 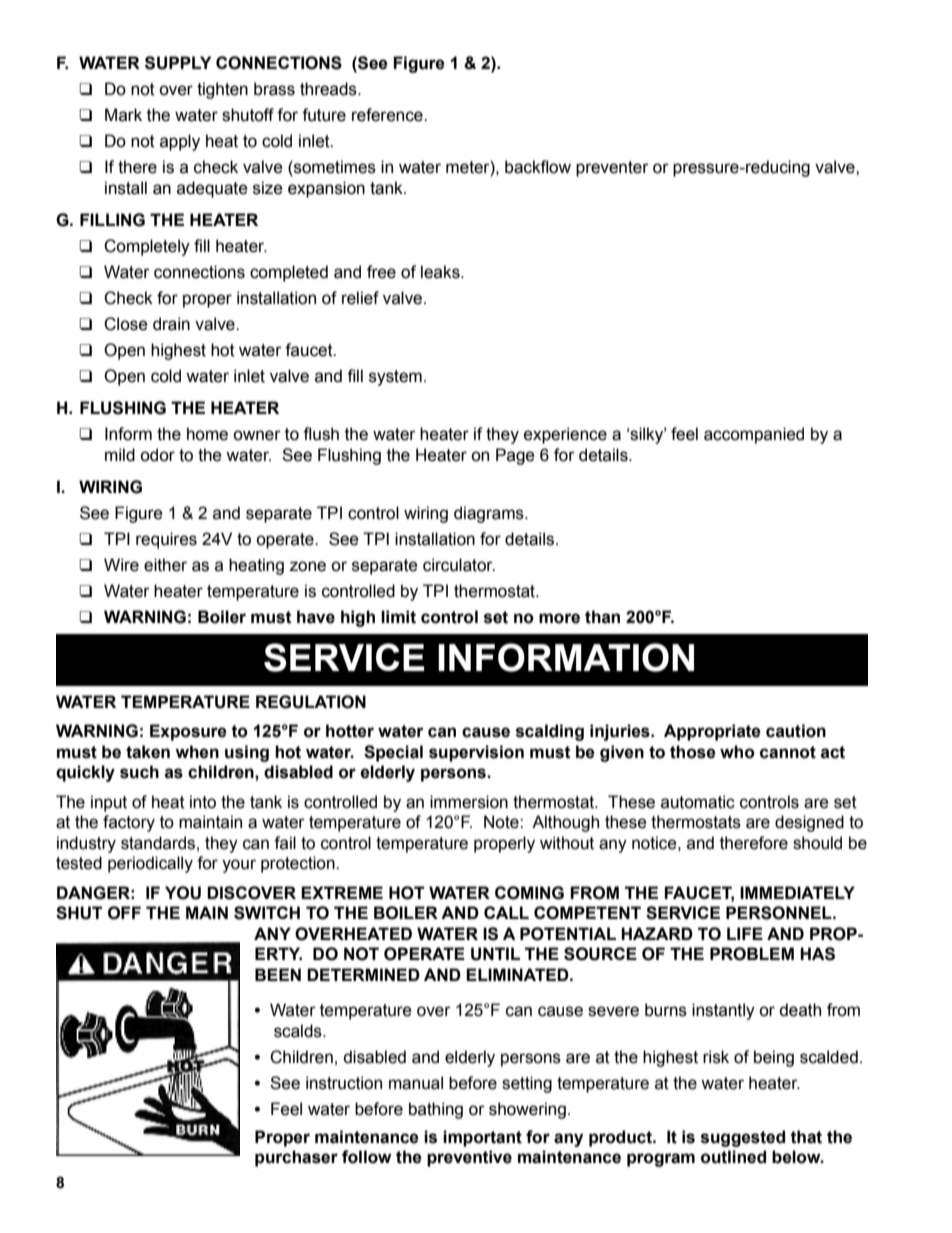 What do you see at coordinates (612, 169) in the page?
I see `preventer` at bounding box center [612, 169].
